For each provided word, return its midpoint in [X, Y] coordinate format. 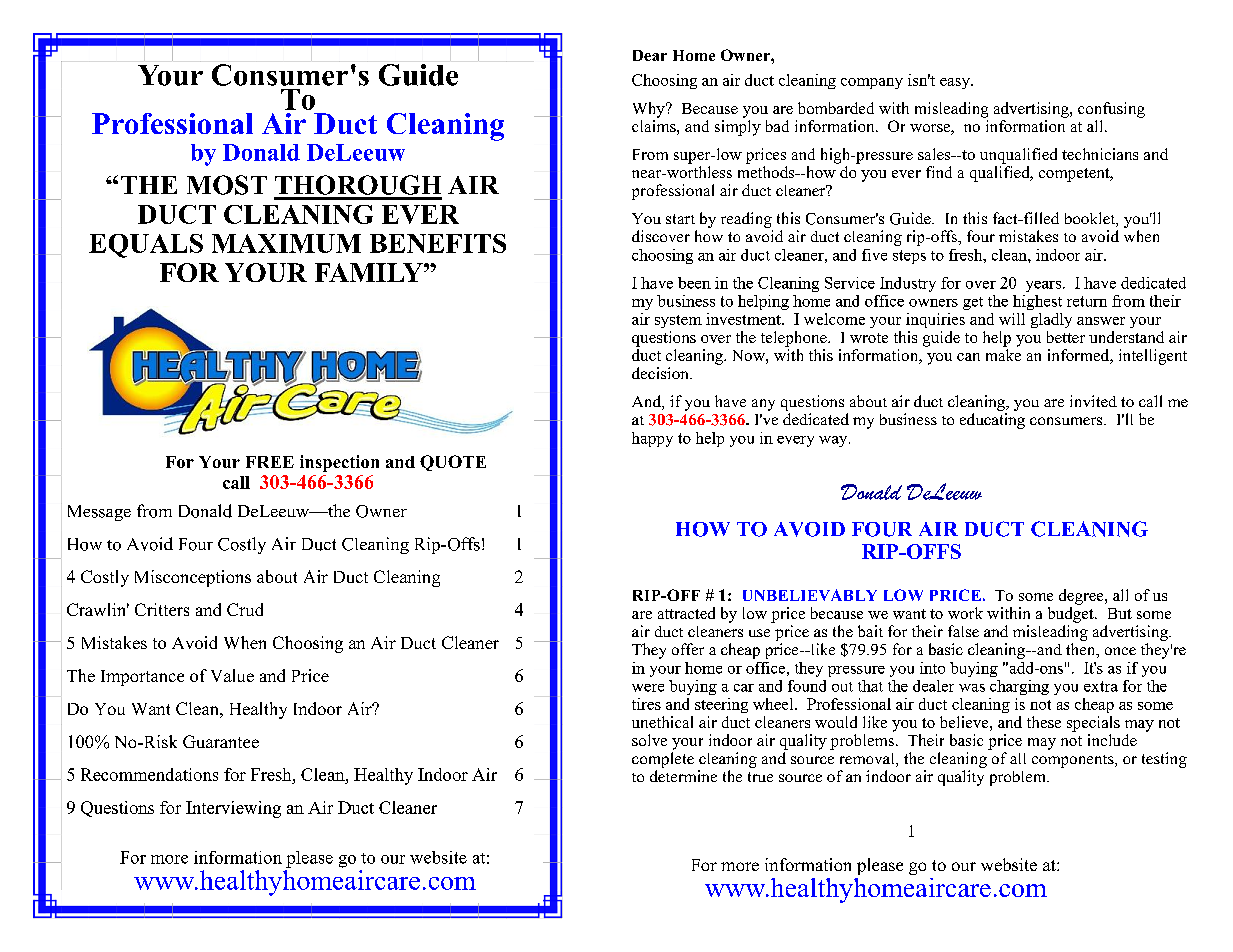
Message [99, 513]
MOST [227, 185]
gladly [1051, 320]
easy [956, 83]
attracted [686, 613]
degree [1082, 597]
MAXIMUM [286, 243]
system [678, 321]
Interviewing [233, 809]
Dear [650, 55]
